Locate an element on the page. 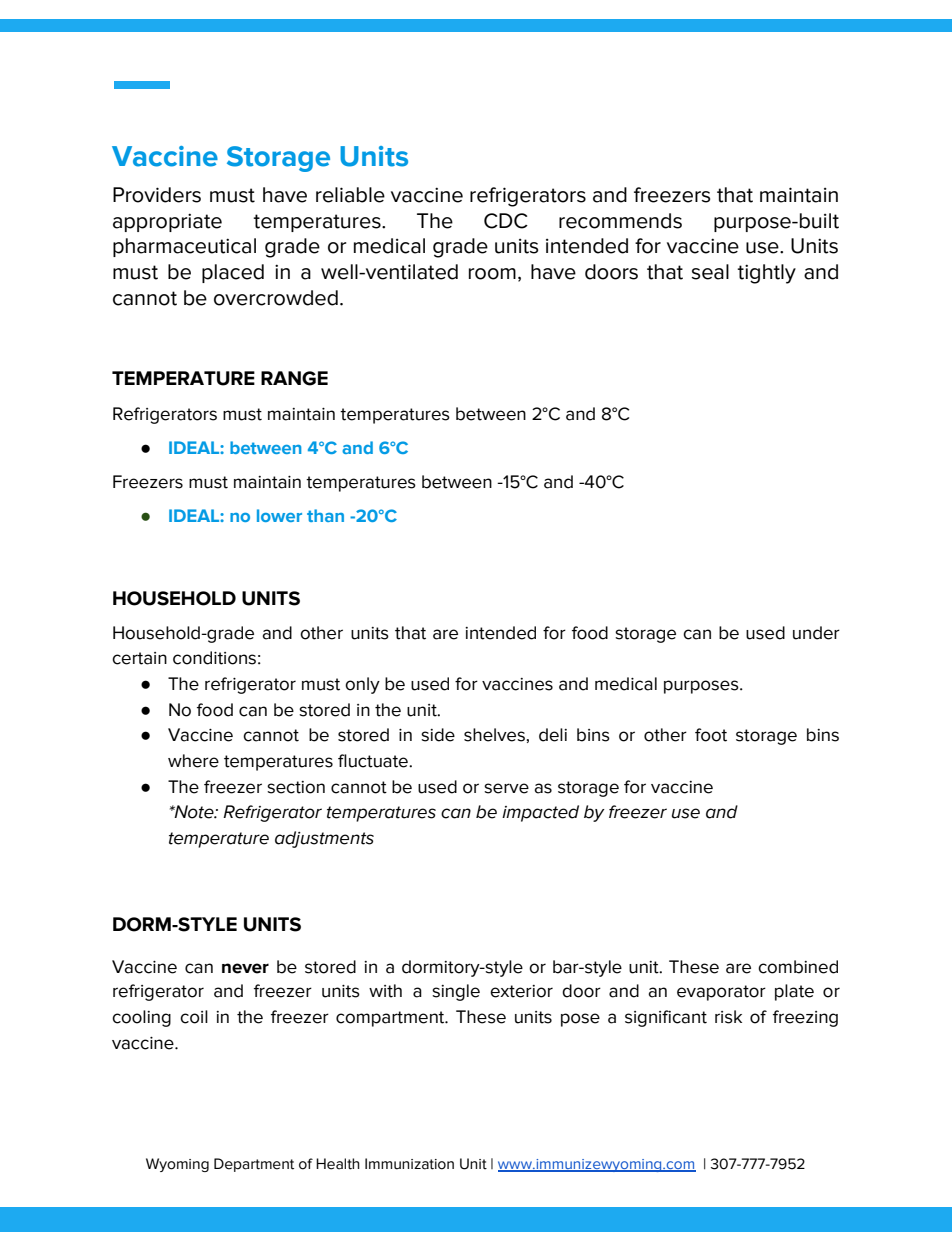 This page has height=1233, width=952. CDC is located at coordinates (506, 221).
